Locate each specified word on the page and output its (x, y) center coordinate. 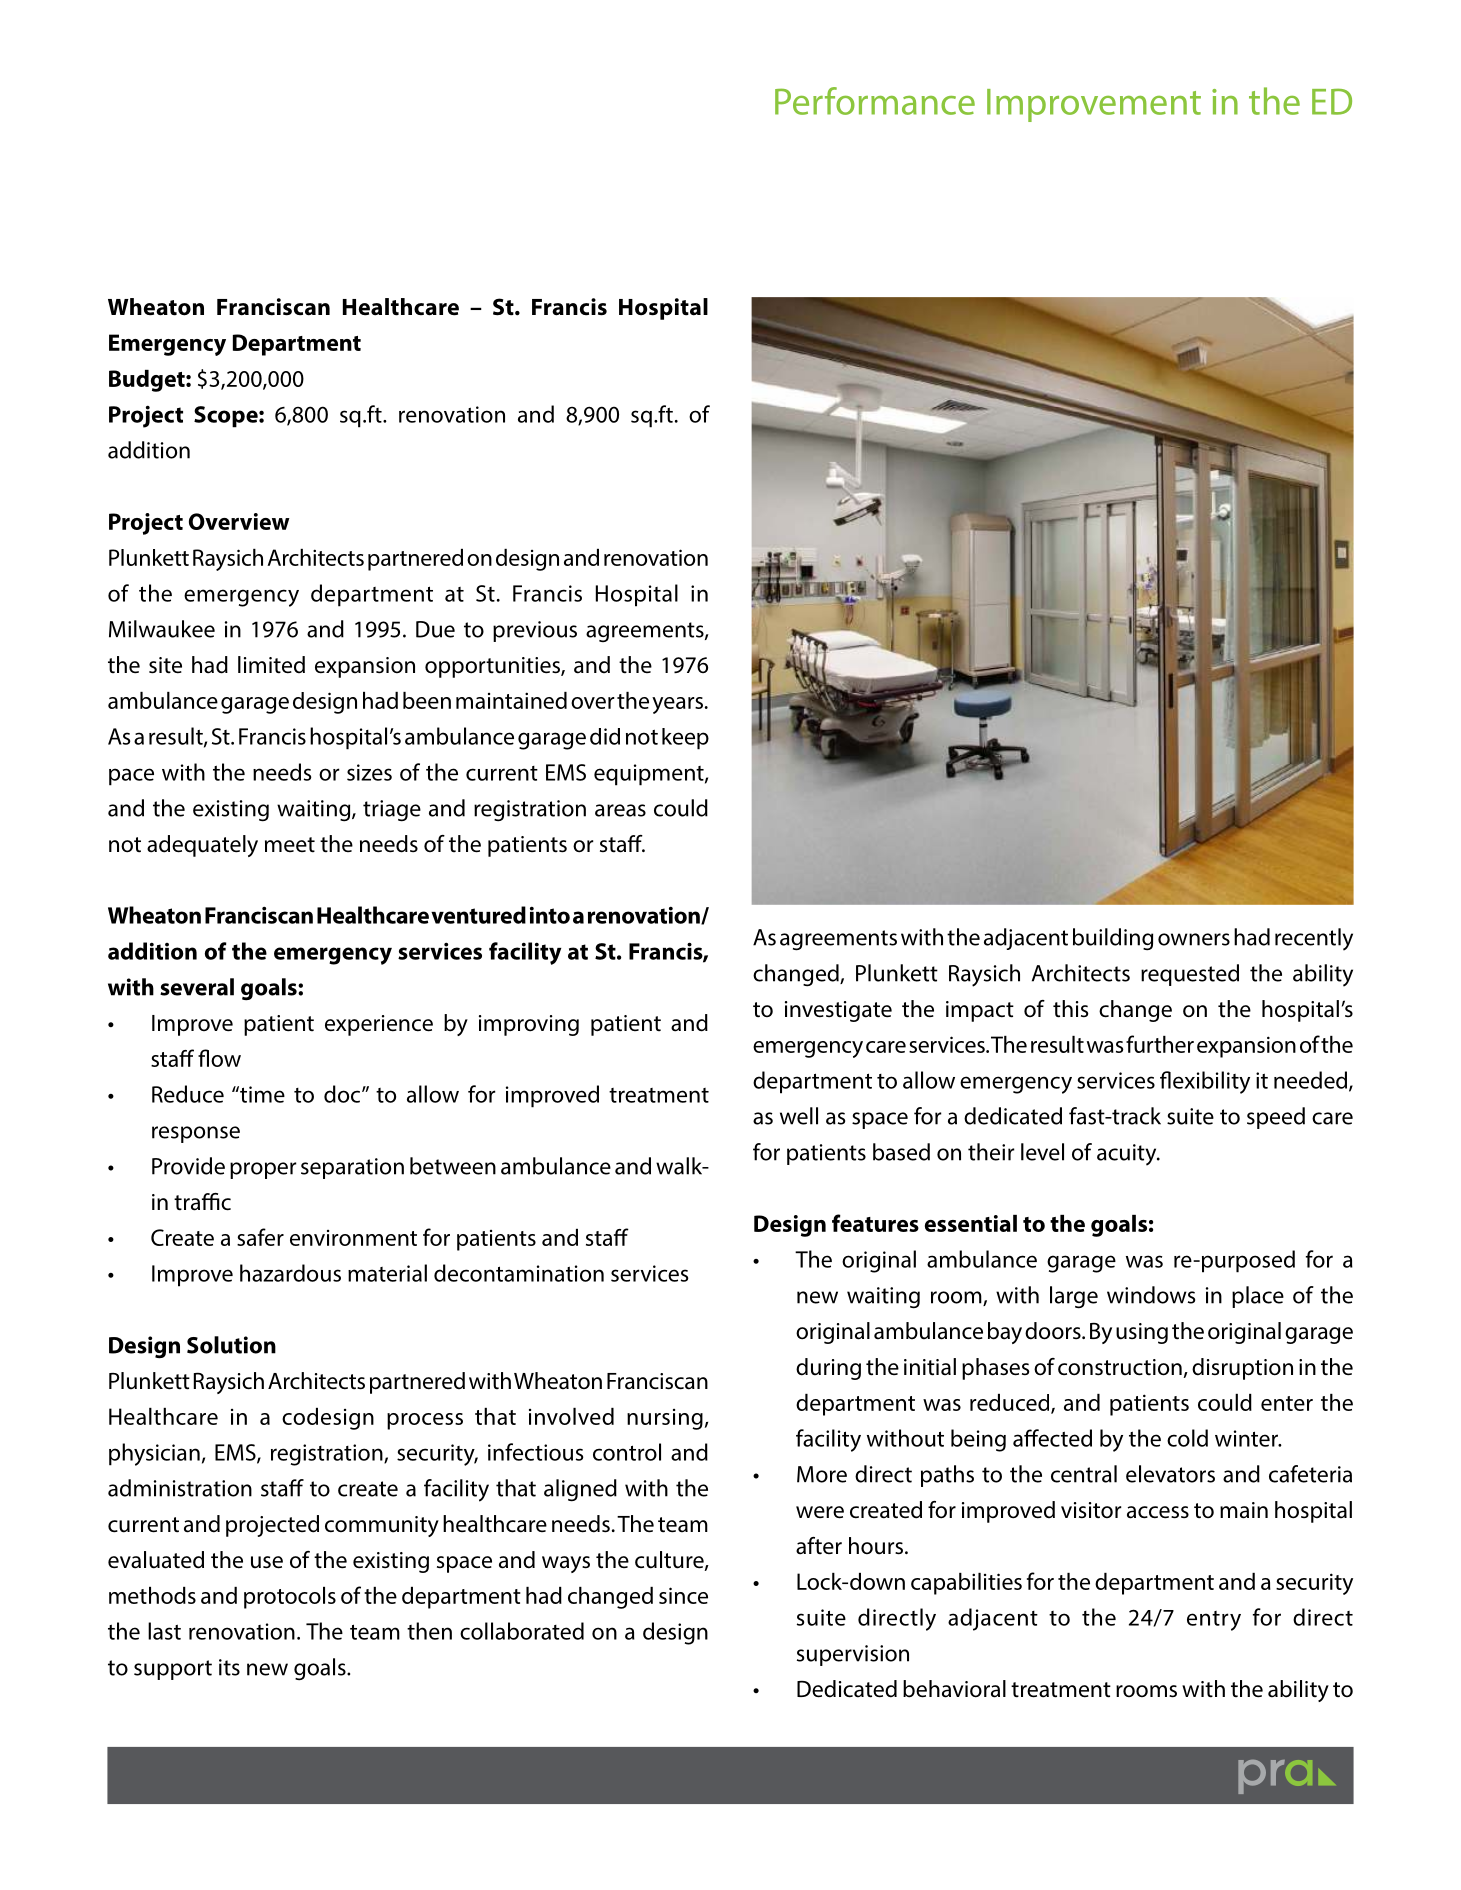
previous (535, 631)
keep (685, 739)
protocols (290, 1598)
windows (1151, 1295)
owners (1194, 939)
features (875, 1223)
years (677, 705)
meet (290, 845)
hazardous (290, 1273)
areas (620, 810)
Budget (148, 381)
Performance (875, 101)
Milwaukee (162, 629)
